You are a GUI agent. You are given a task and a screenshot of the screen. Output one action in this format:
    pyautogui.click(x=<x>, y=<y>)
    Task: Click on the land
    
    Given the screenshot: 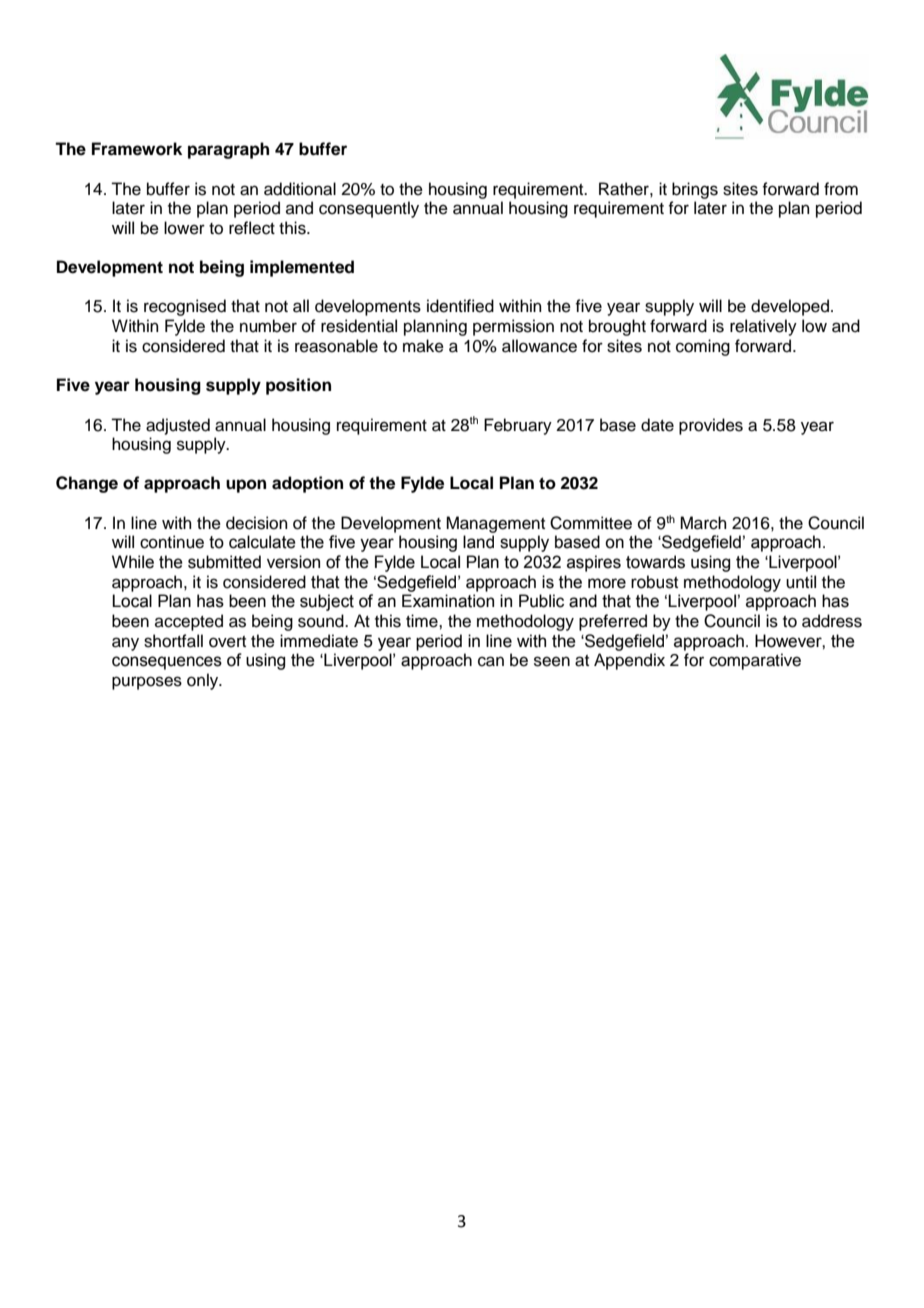 What is the action you would take?
    pyautogui.click(x=478, y=542)
